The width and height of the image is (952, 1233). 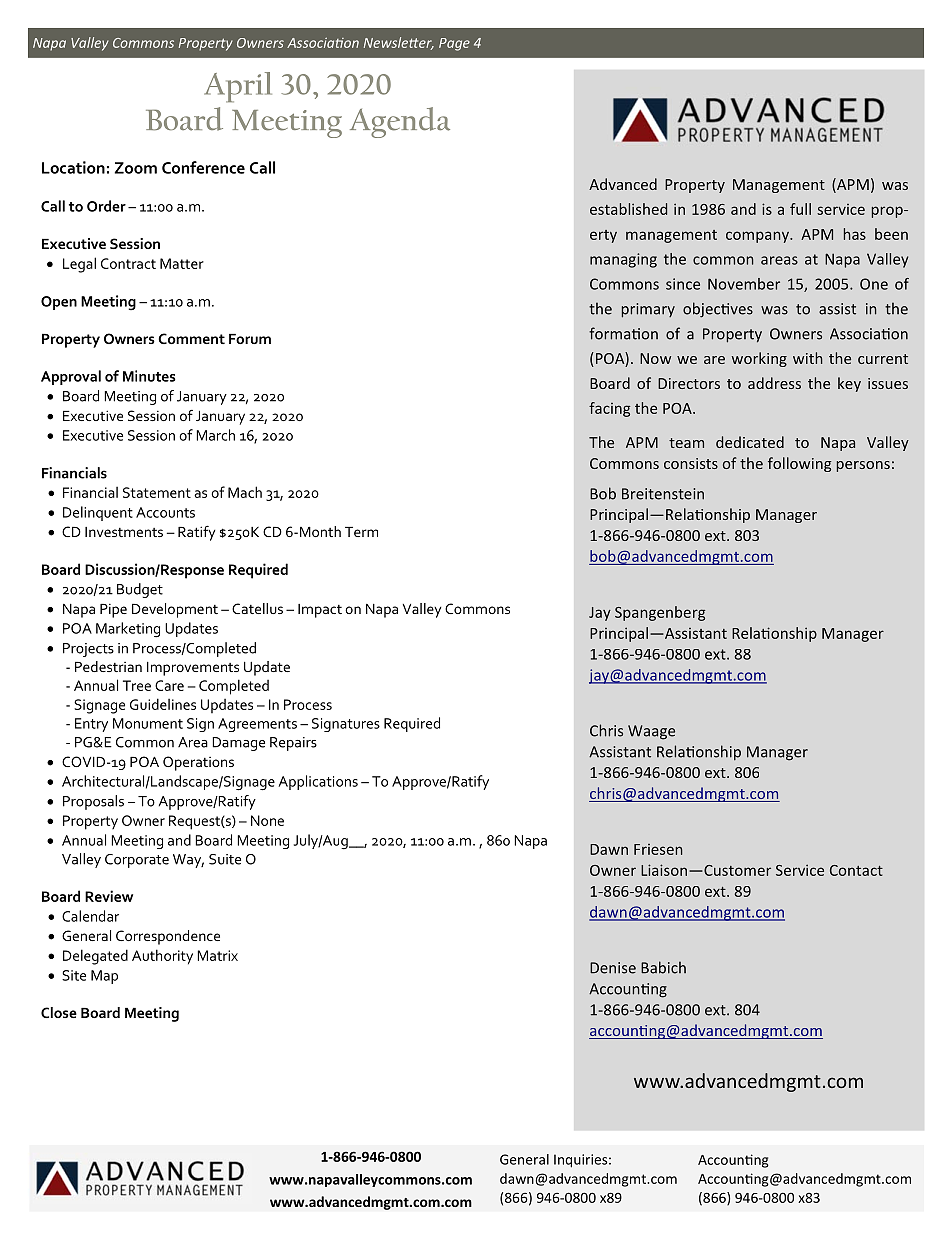 I want to click on Term, so click(x=361, y=532).
